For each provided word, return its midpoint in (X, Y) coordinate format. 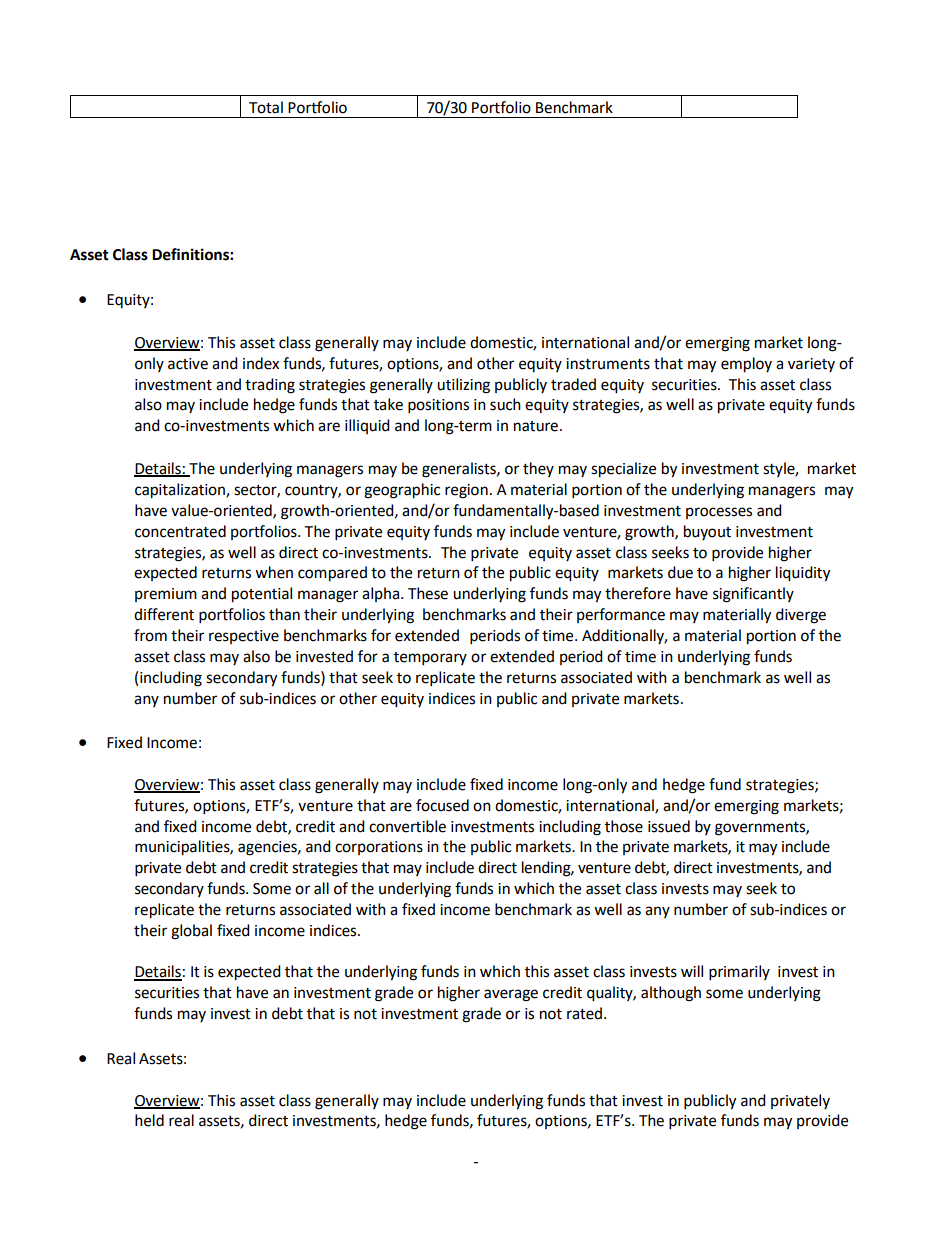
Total (266, 107)
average (511, 995)
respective (244, 637)
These (428, 593)
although (671, 994)
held (149, 1120)
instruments (608, 364)
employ (746, 365)
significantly (753, 595)
